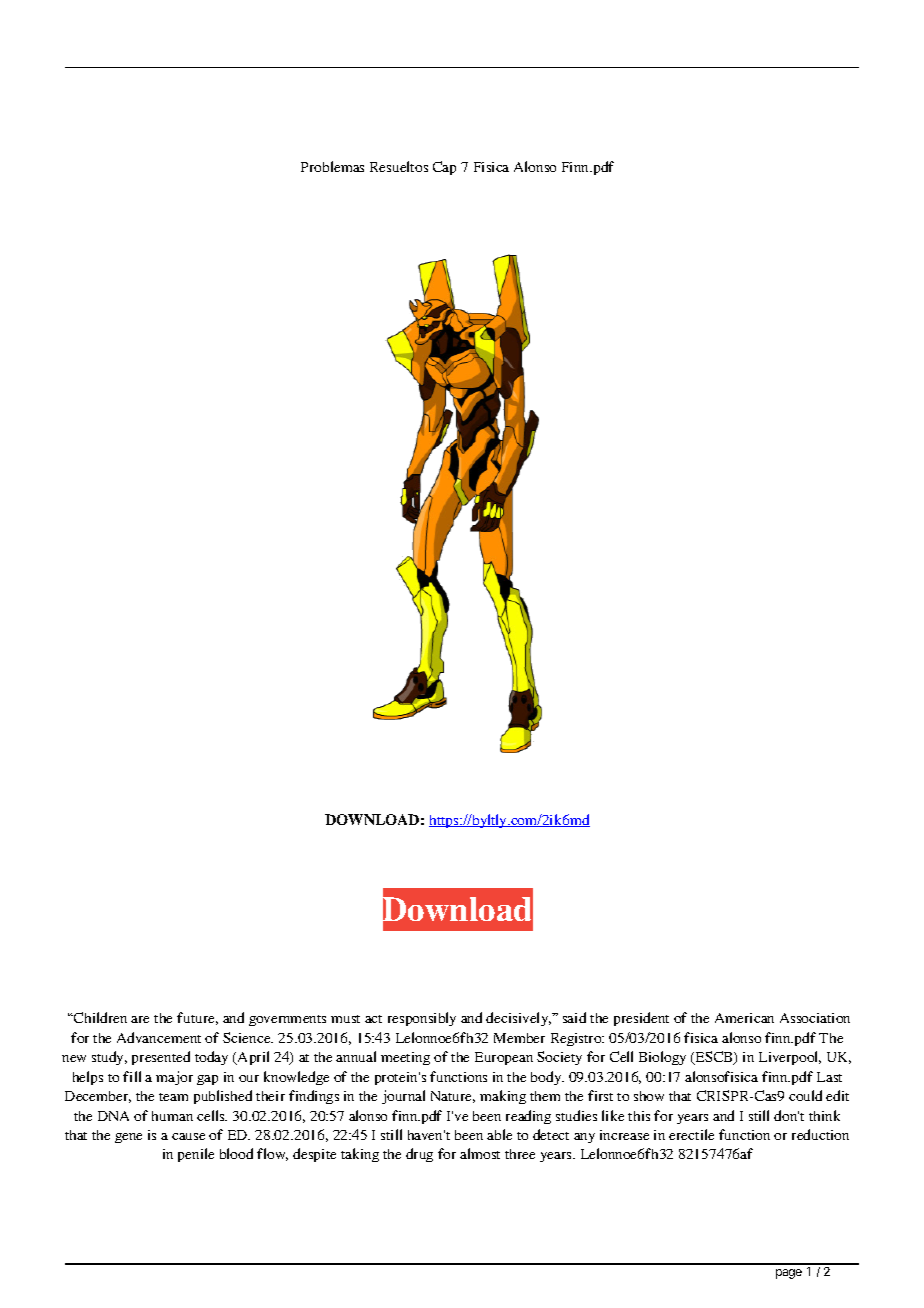 This screenshot has width=924, height=1308. What do you see at coordinates (444, 168) in the screenshot?
I see `Cap` at bounding box center [444, 168].
